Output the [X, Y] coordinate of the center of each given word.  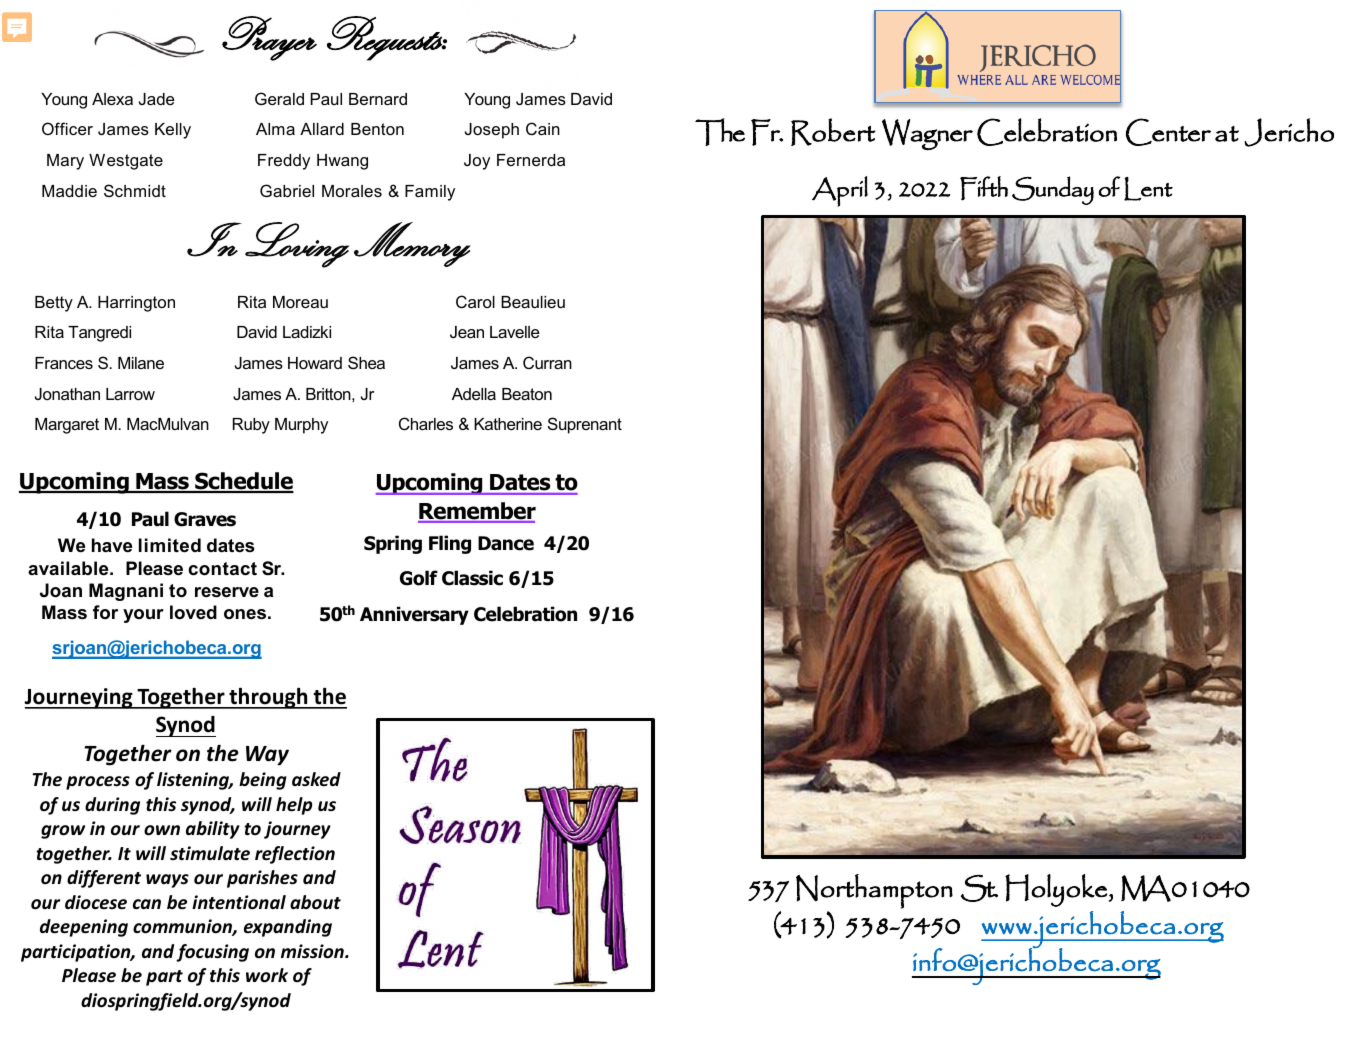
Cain [543, 128]
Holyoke [1056, 890]
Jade [157, 99]
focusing [212, 953]
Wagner [927, 134]
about [315, 902]
